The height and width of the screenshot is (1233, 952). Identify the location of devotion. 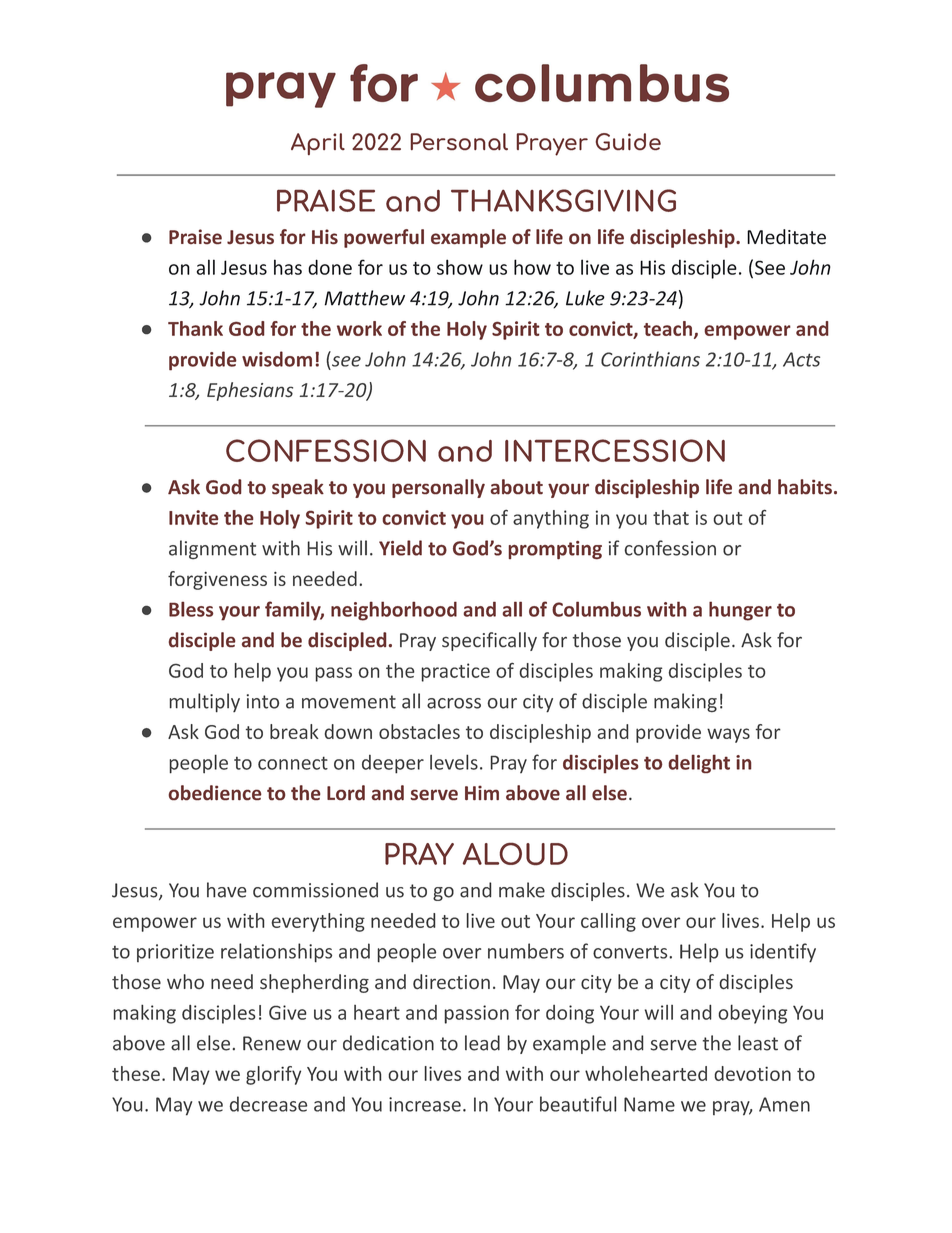
(753, 1073).
